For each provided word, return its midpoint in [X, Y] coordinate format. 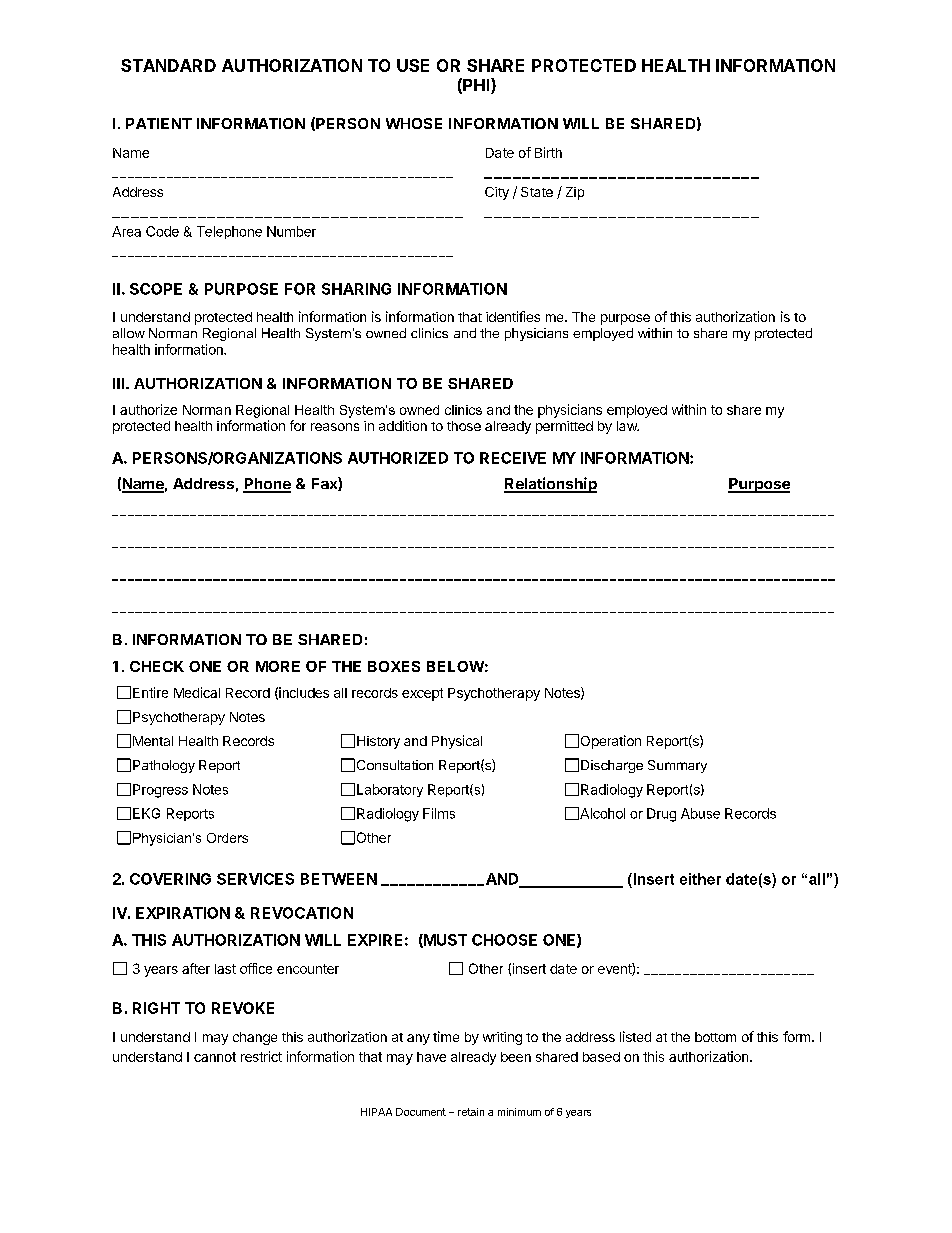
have [431, 1057]
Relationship [550, 485]
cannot [215, 1057]
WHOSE [414, 123]
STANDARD [168, 65]
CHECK [157, 666]
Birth [548, 152]
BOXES [394, 666]
